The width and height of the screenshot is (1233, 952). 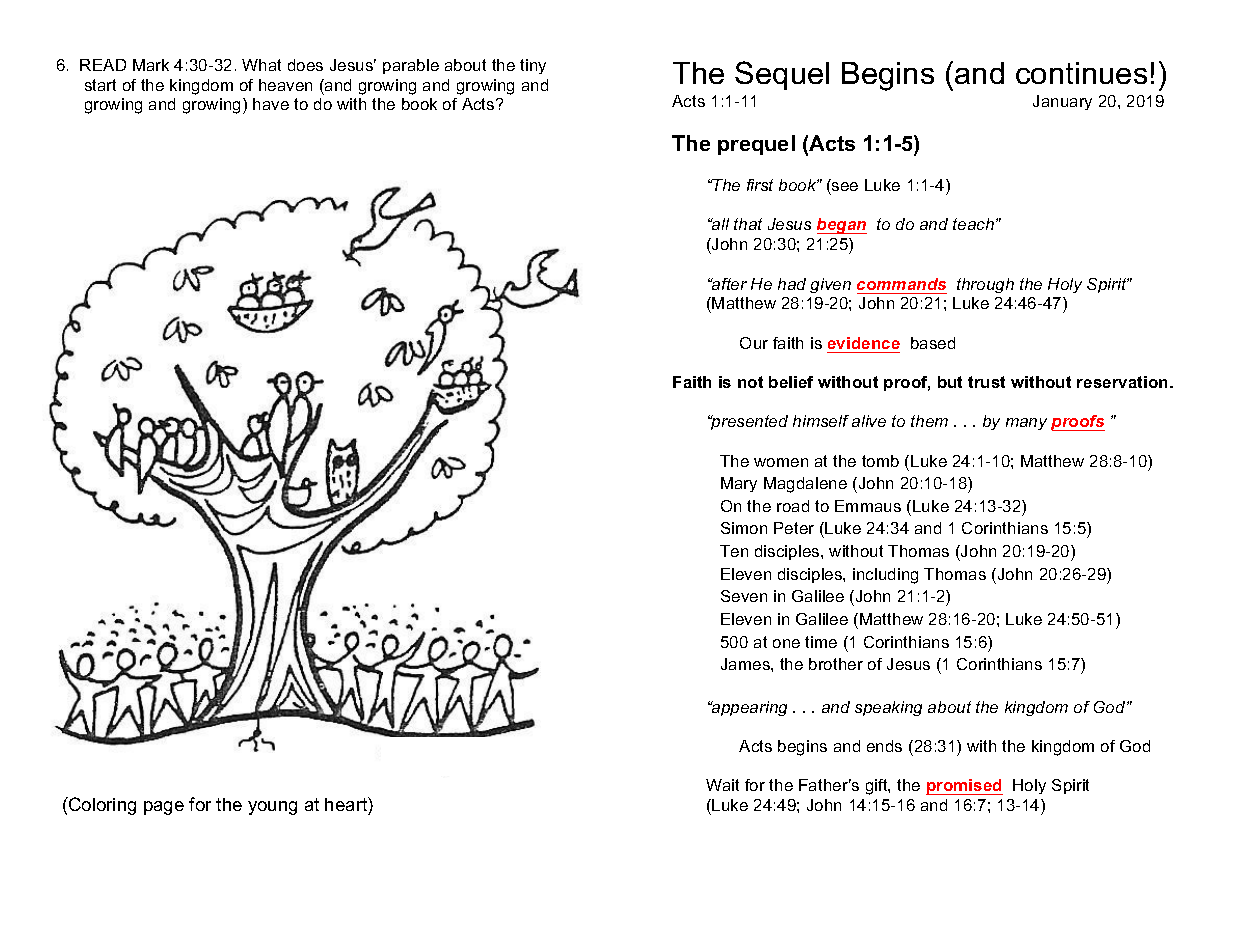 What do you see at coordinates (1062, 102) in the screenshot?
I see `January` at bounding box center [1062, 102].
